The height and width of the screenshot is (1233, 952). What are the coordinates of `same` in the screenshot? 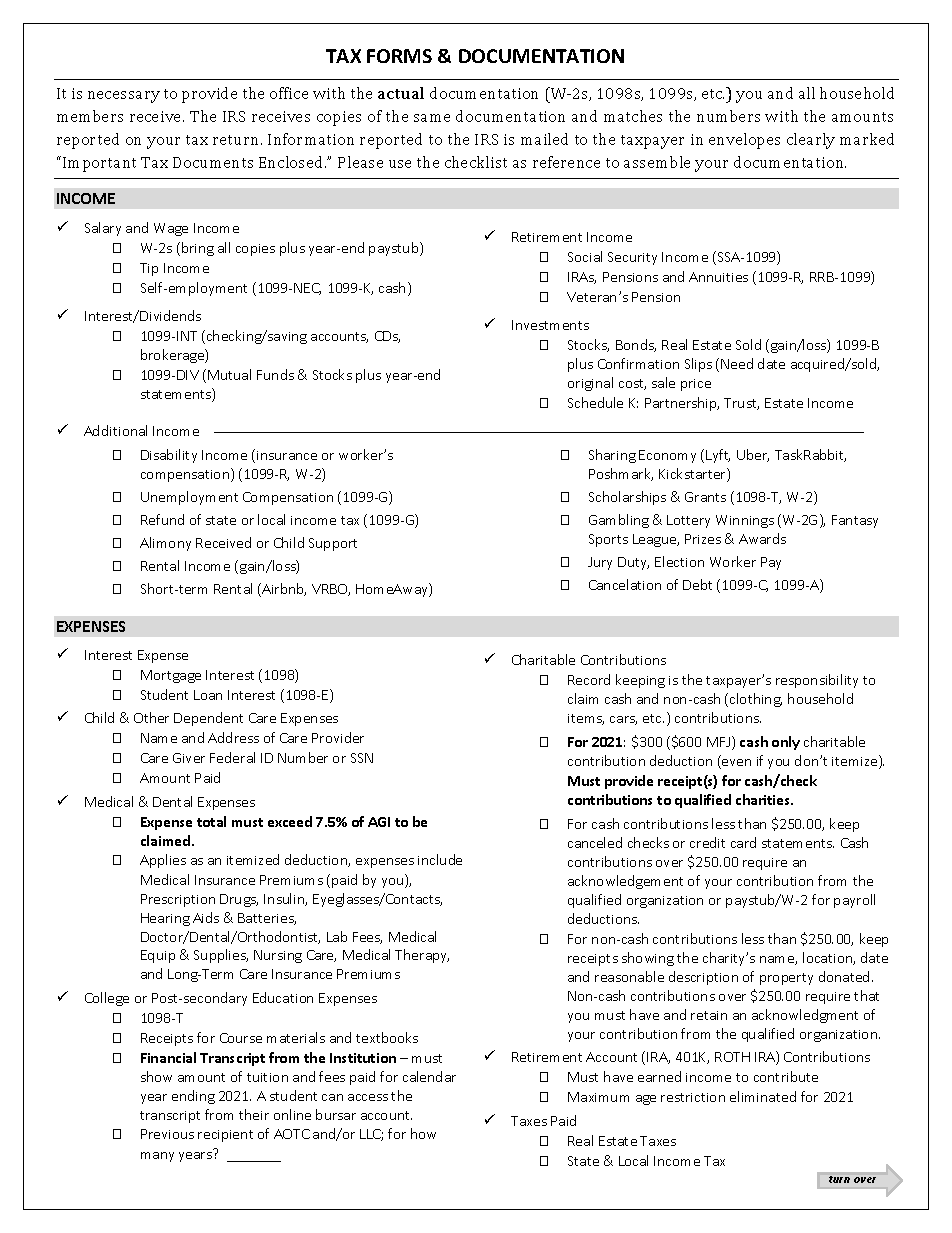 It's located at (432, 118).
